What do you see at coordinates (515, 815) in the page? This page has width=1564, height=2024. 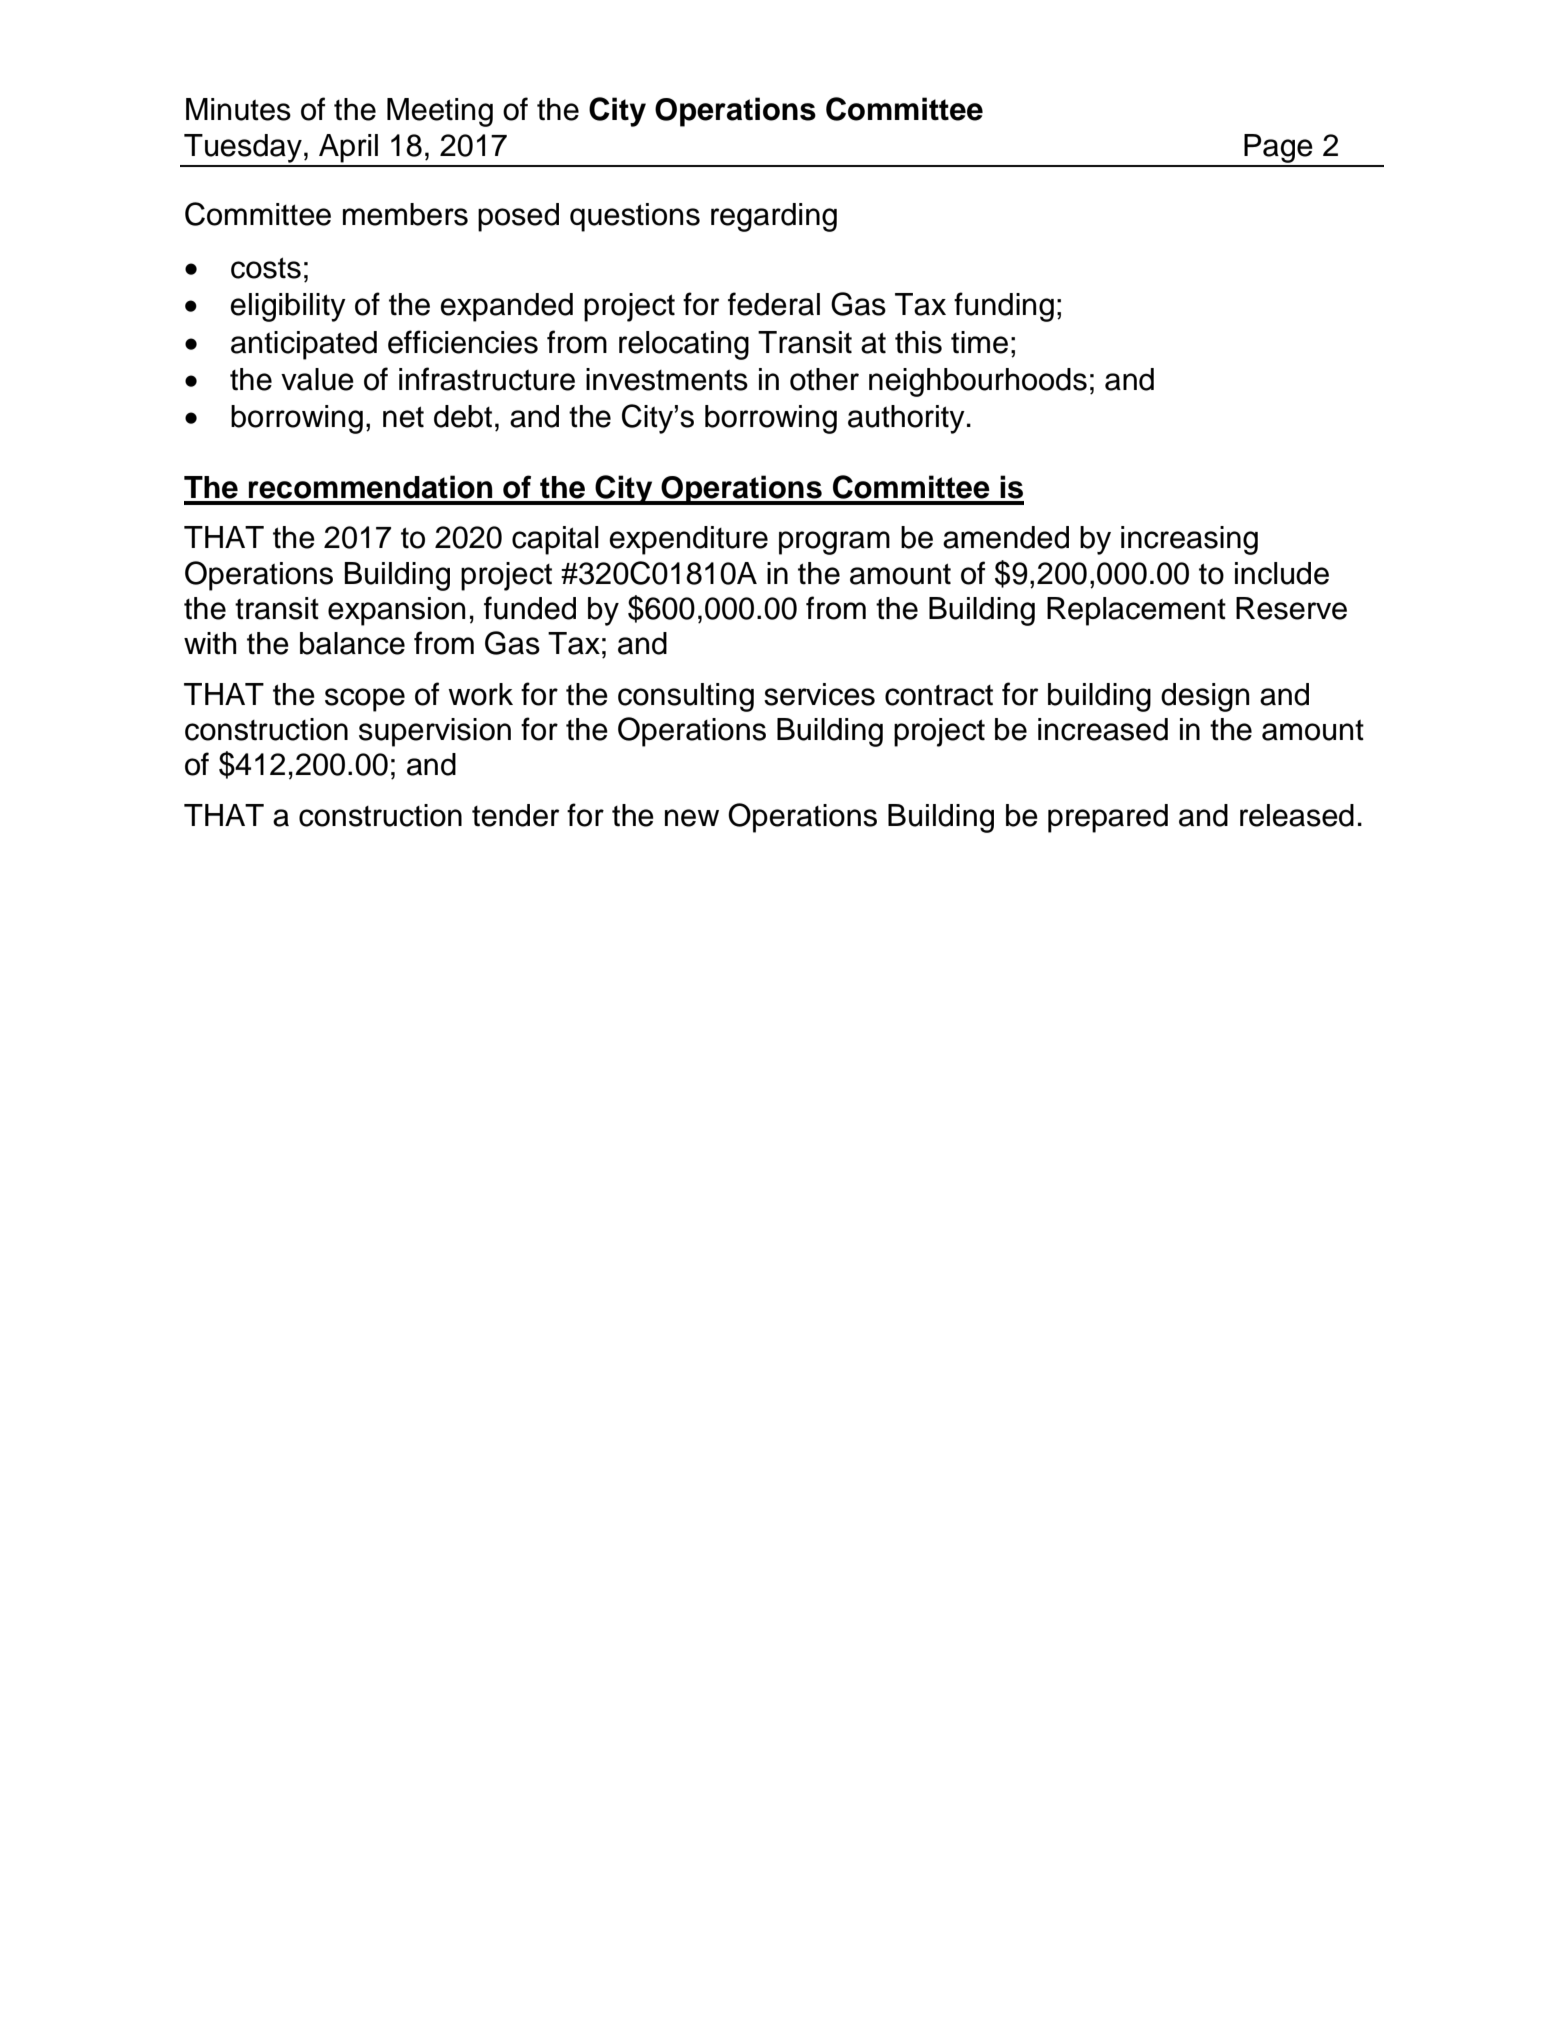 I see `tender` at bounding box center [515, 815].
